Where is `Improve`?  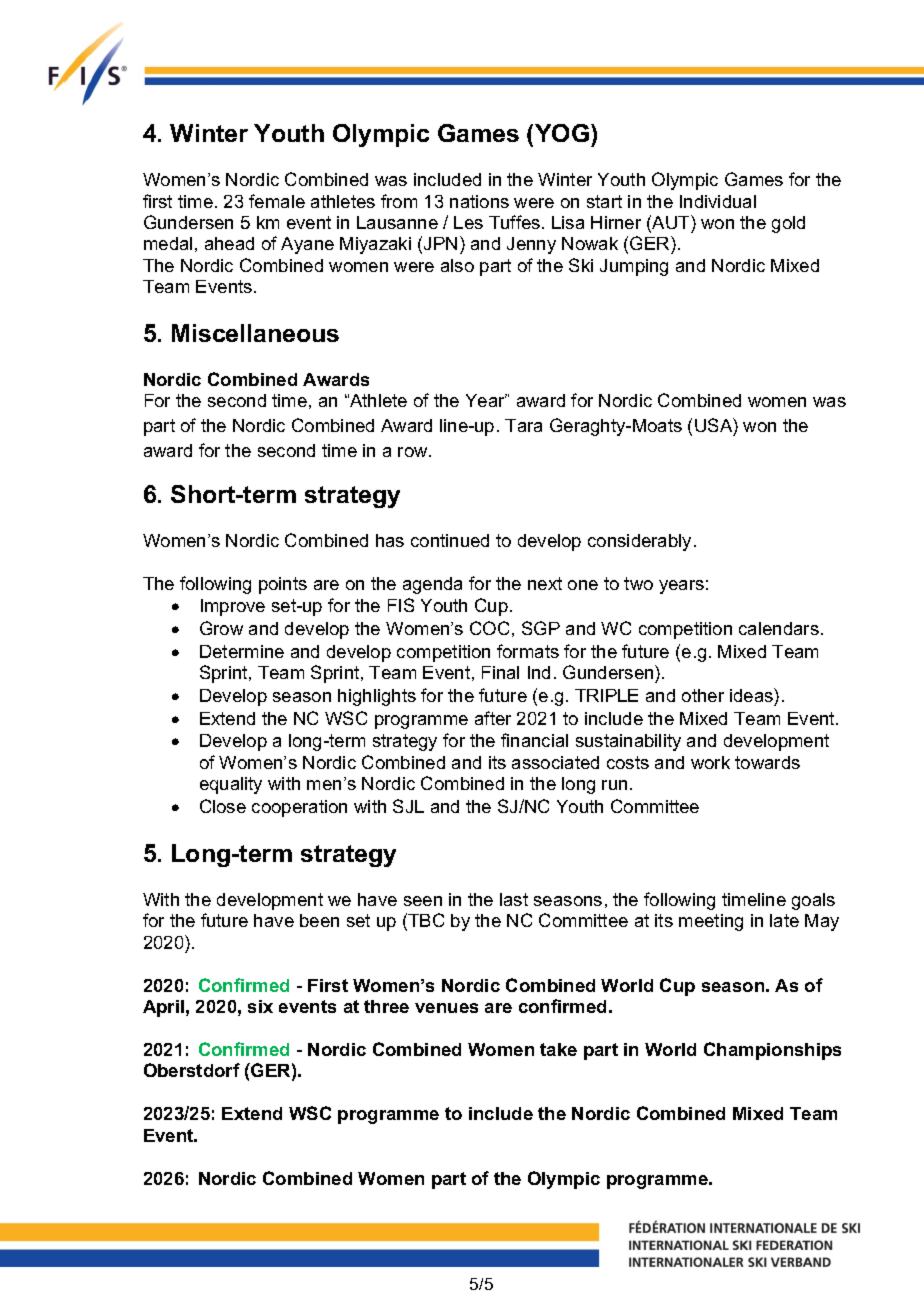
Improve is located at coordinates (233, 607).
